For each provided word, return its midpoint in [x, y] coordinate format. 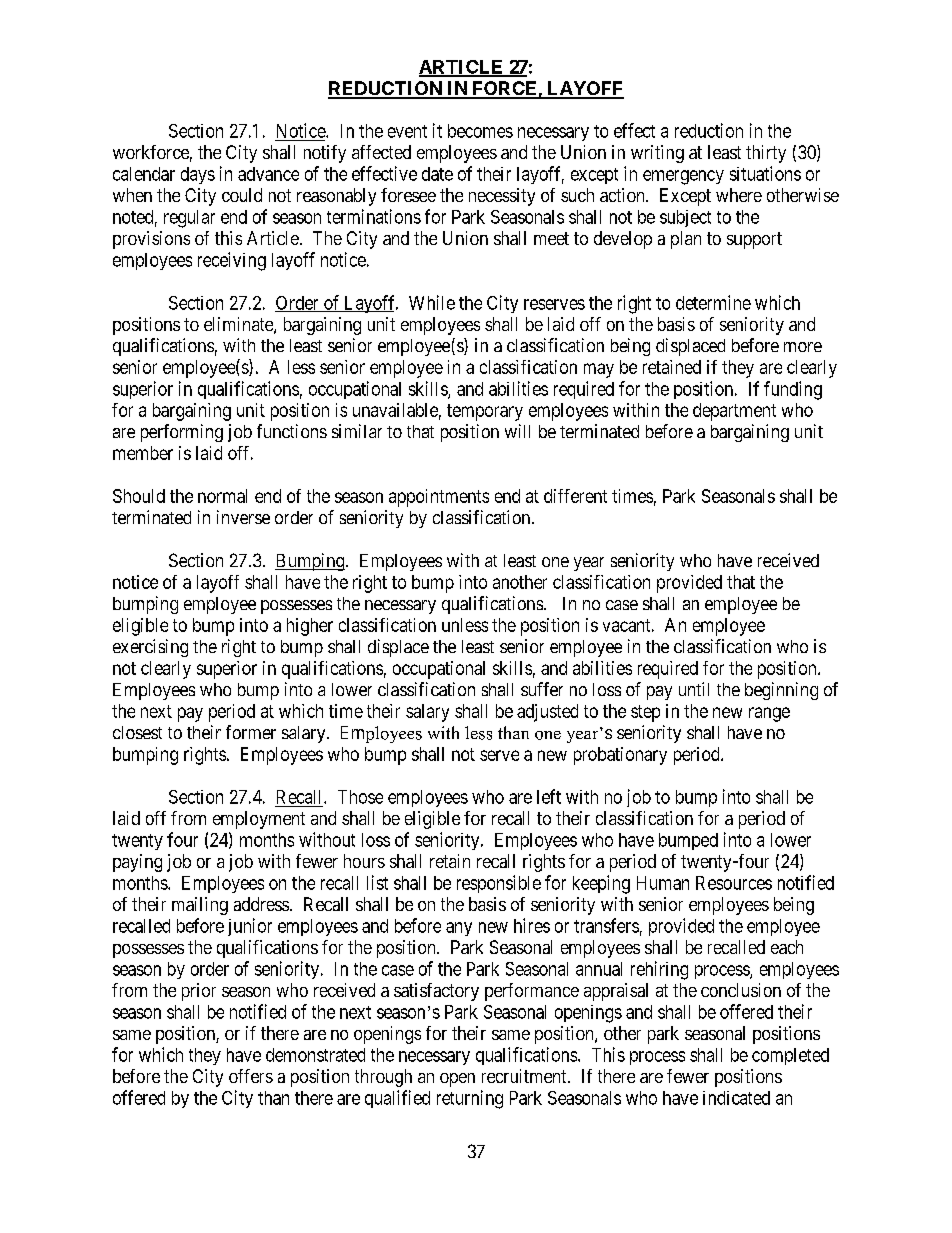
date [437, 174]
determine [713, 302]
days [198, 175]
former [251, 732]
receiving [232, 261]
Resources [734, 883]
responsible [499, 884]
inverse [243, 517]
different [575, 496]
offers [251, 1076]
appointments [439, 498]
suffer [542, 689]
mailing [200, 906]
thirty [766, 154]
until [694, 689]
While [432, 302]
